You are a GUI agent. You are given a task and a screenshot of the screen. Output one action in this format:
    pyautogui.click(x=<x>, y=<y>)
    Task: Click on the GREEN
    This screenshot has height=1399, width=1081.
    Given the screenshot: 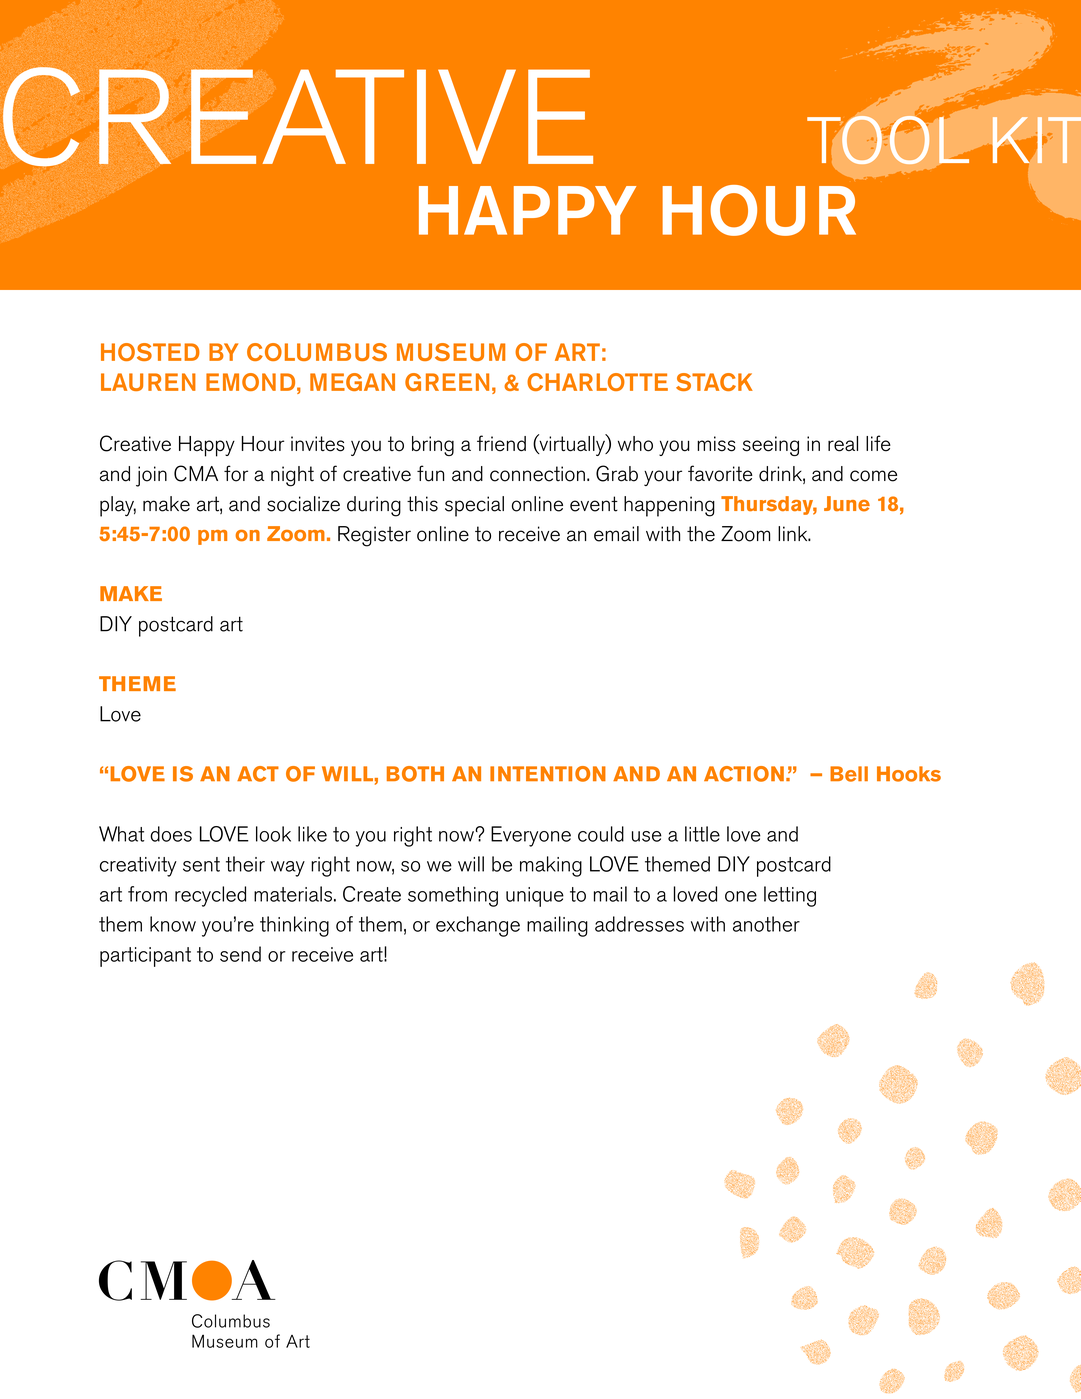 What is the action you would take?
    pyautogui.click(x=447, y=382)
